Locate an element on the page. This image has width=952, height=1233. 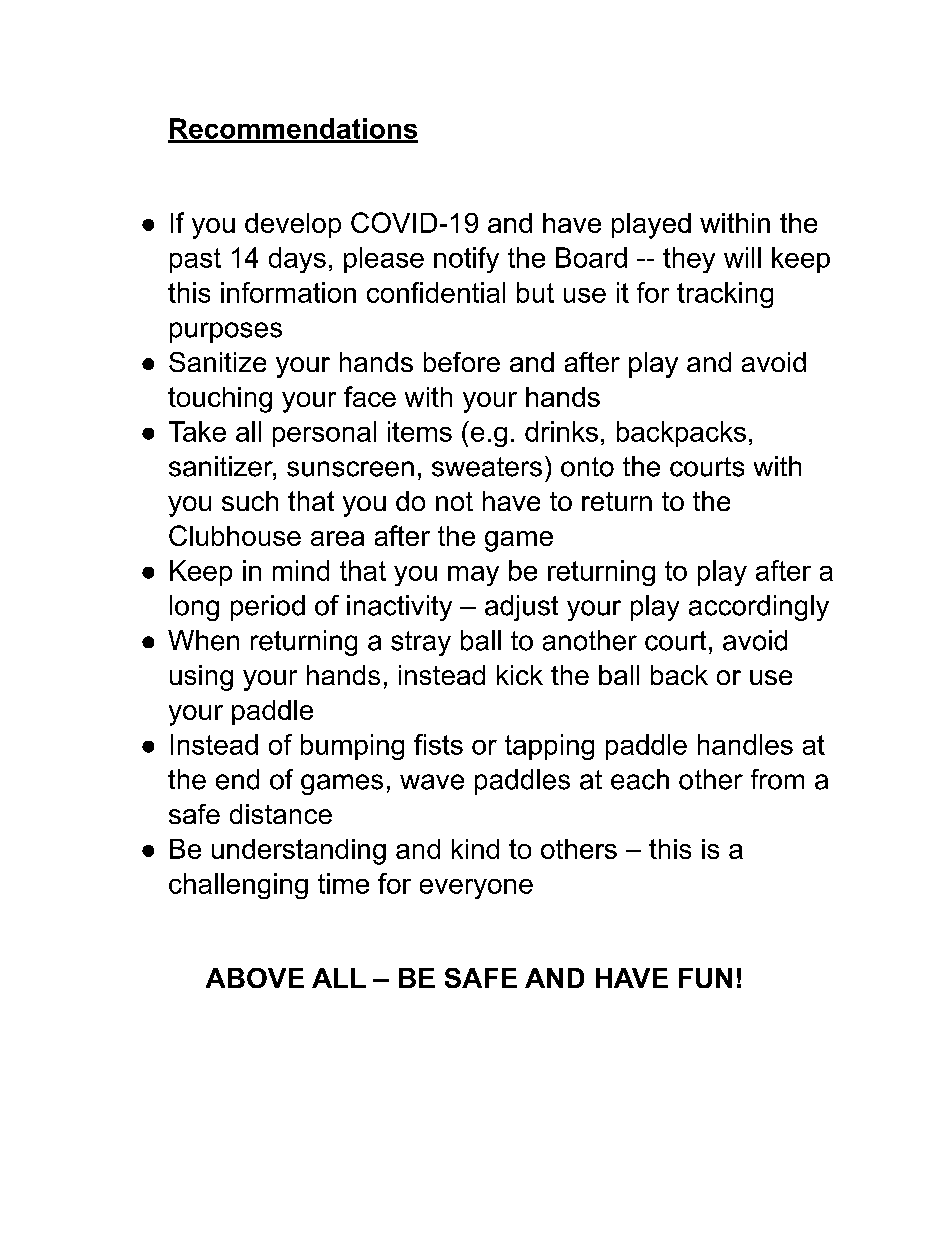
touching is located at coordinates (220, 400).
